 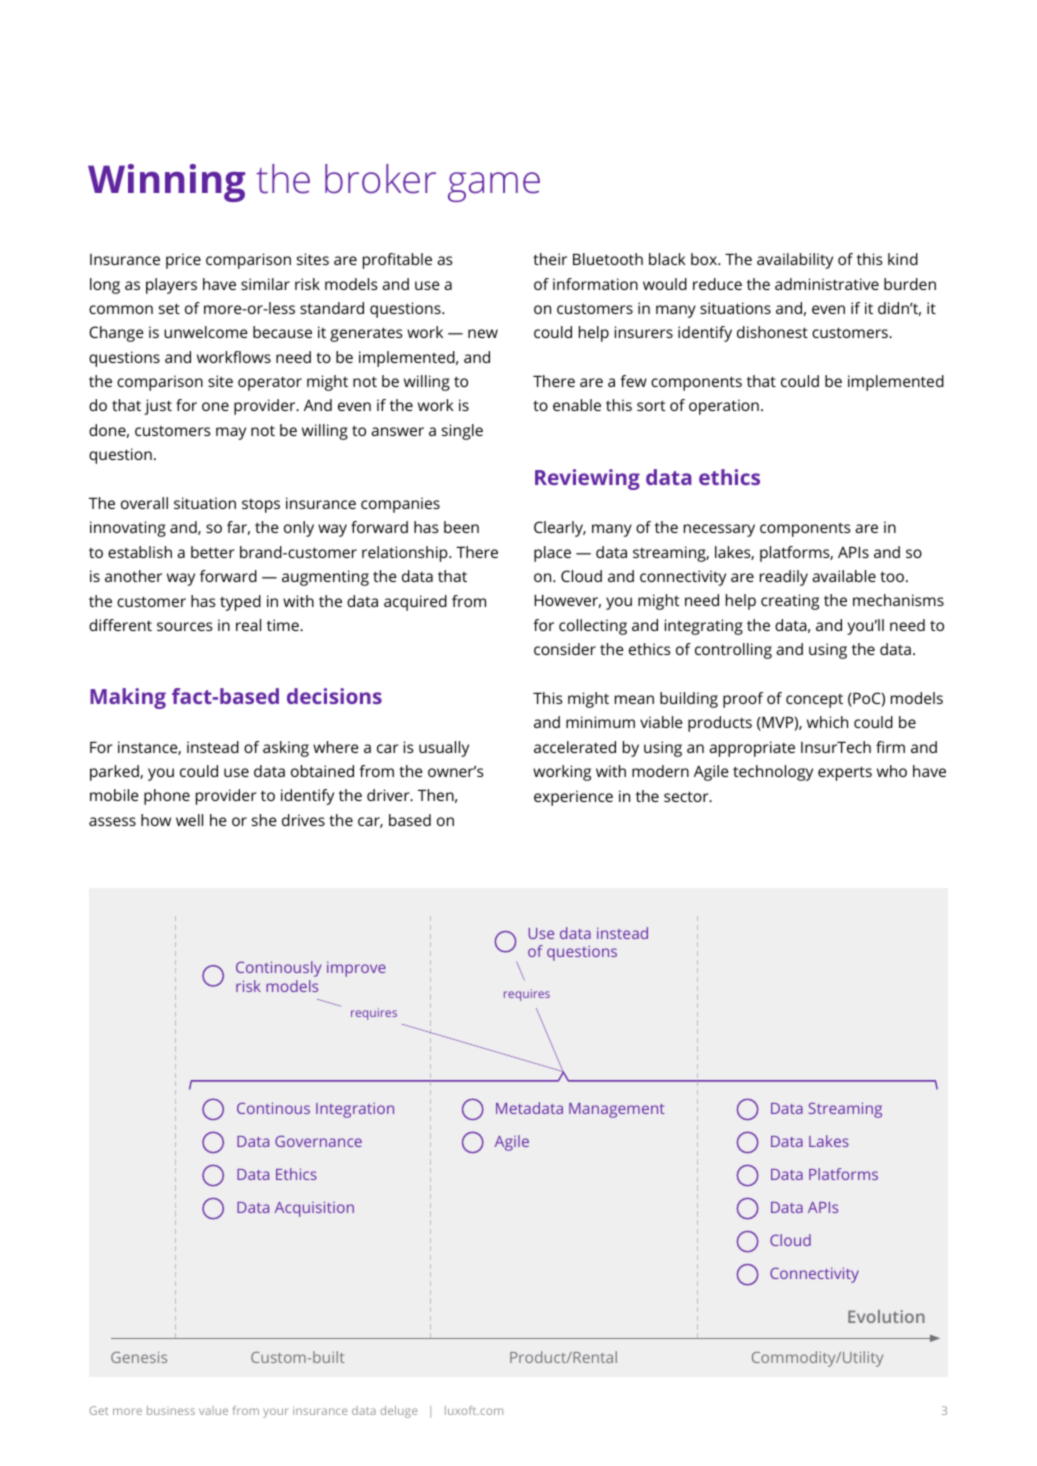 I want to click on been, so click(x=461, y=527).
